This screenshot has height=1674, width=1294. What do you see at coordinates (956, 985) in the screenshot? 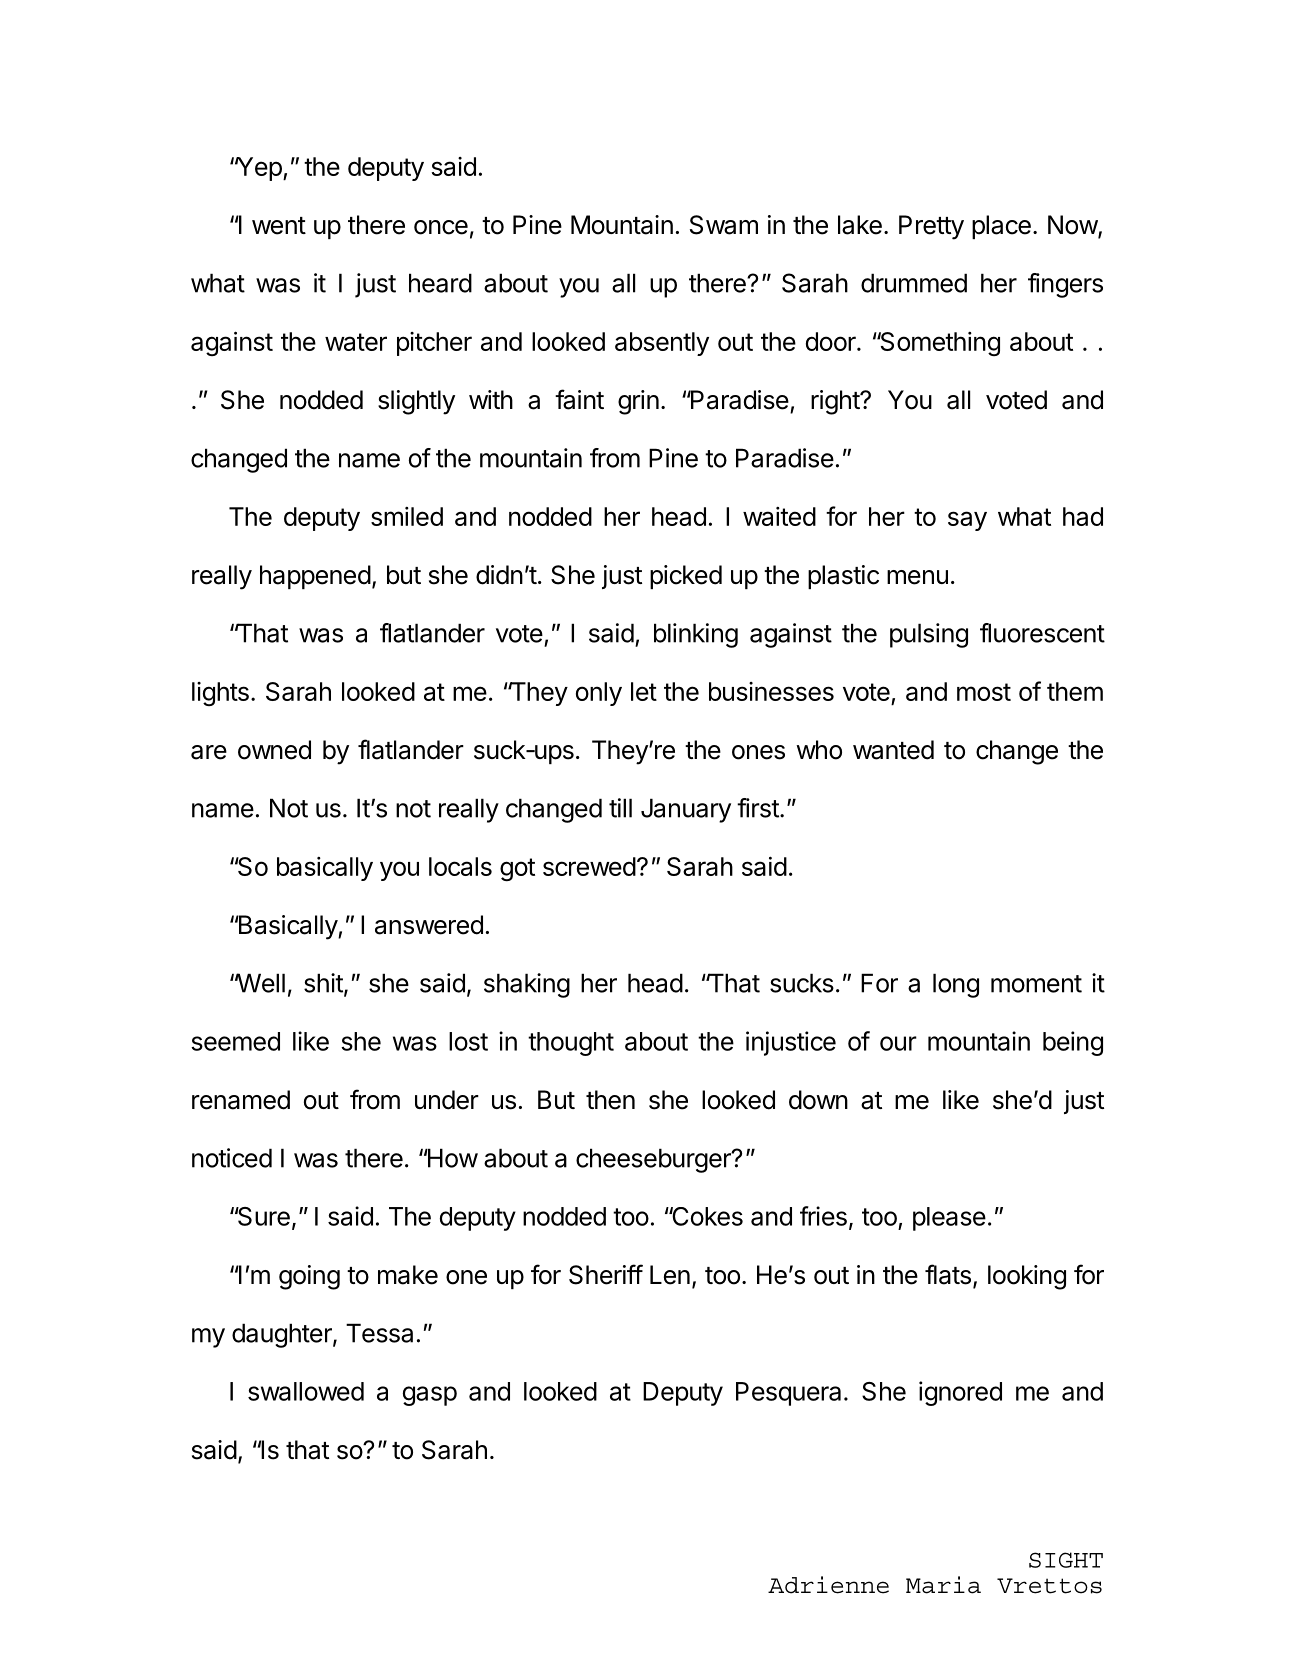
I see `long` at bounding box center [956, 985].
